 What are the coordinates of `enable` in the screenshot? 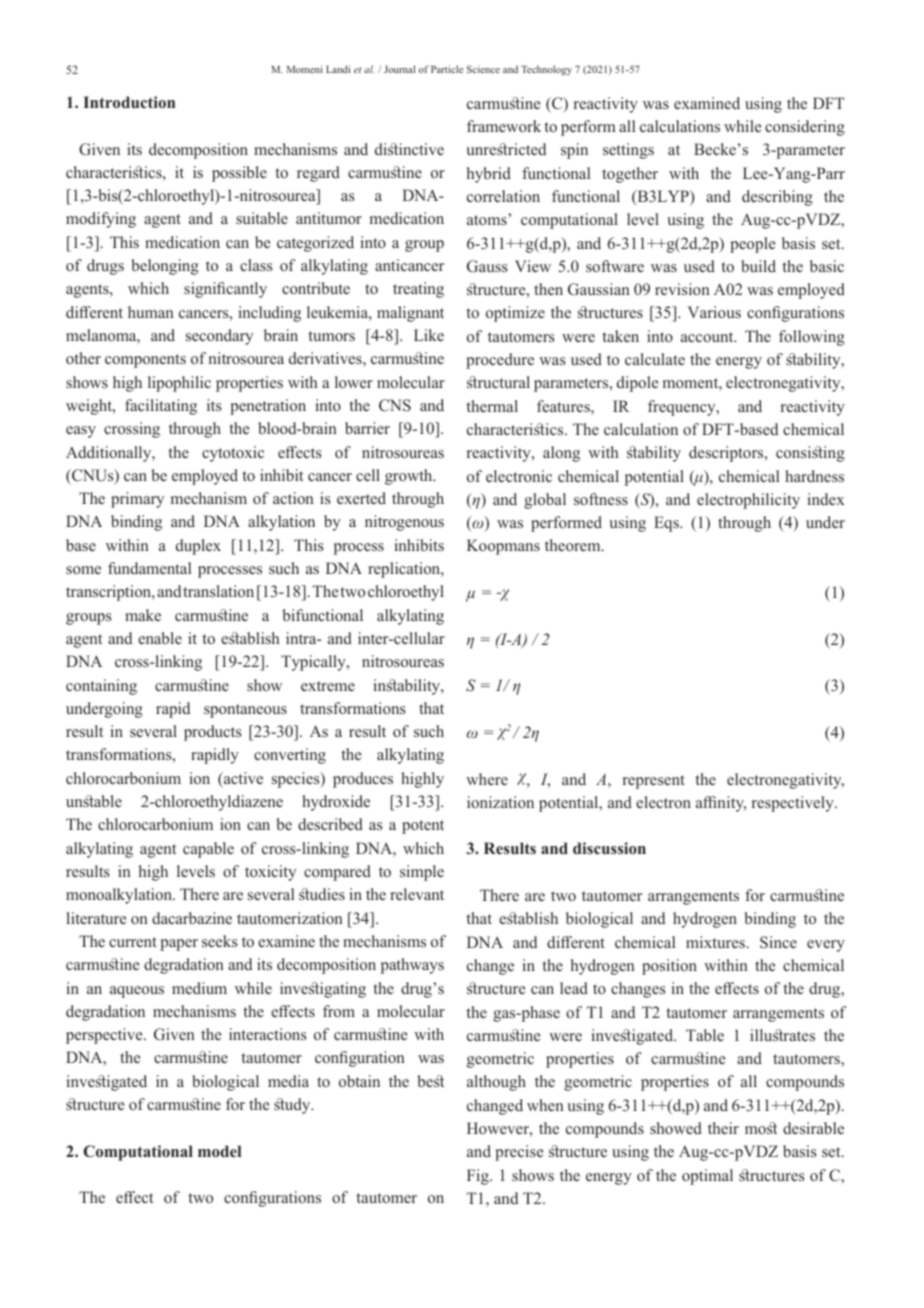 It's located at (160, 638).
